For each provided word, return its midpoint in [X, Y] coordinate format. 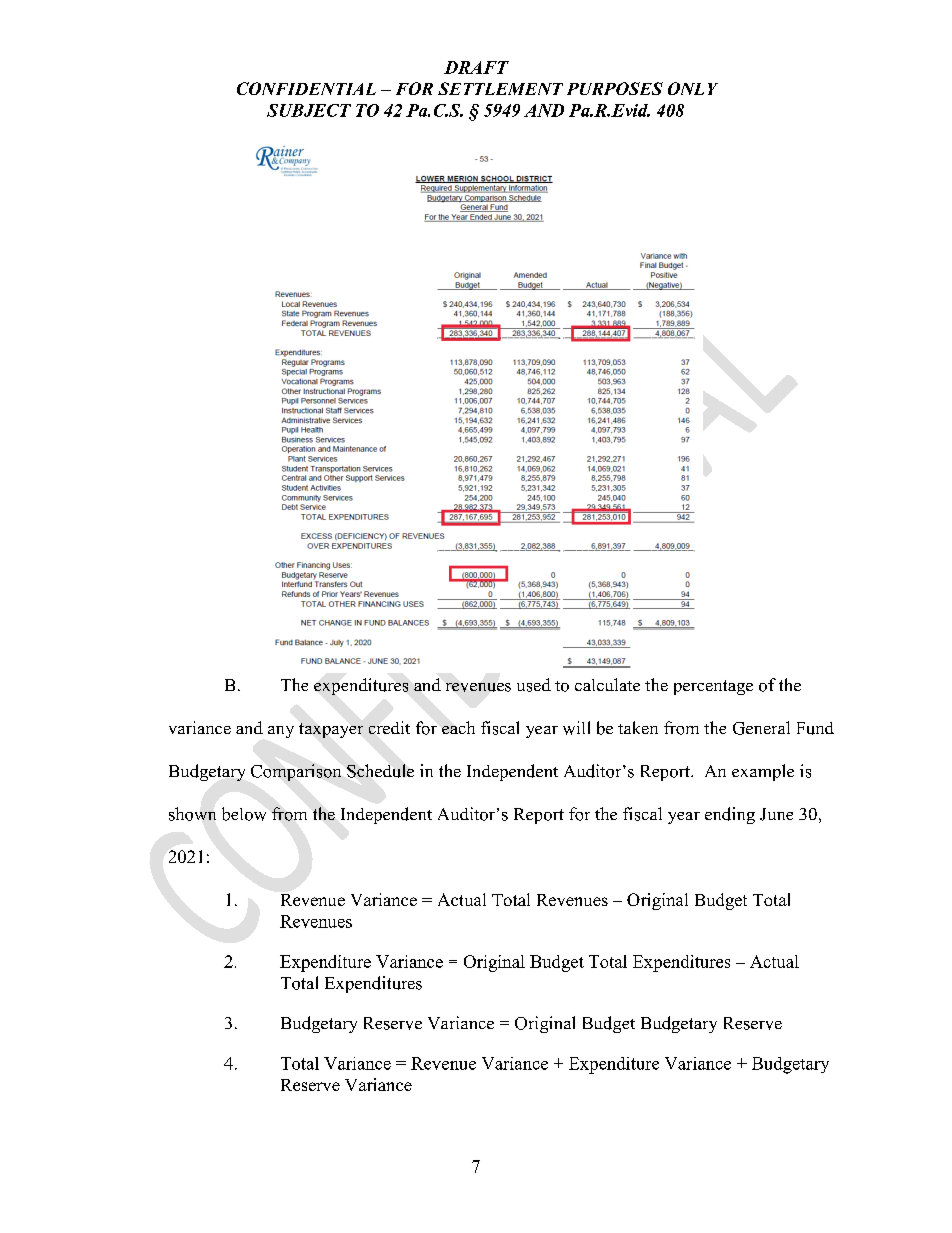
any [281, 732]
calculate [607, 684]
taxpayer [331, 730]
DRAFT [476, 67]
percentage [713, 687]
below [244, 814]
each [458, 727]
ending [730, 815]
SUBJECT [309, 110]
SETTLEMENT [500, 88]
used [534, 685]
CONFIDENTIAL [306, 88]
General [761, 728]
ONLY [693, 88]
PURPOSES [615, 88]
